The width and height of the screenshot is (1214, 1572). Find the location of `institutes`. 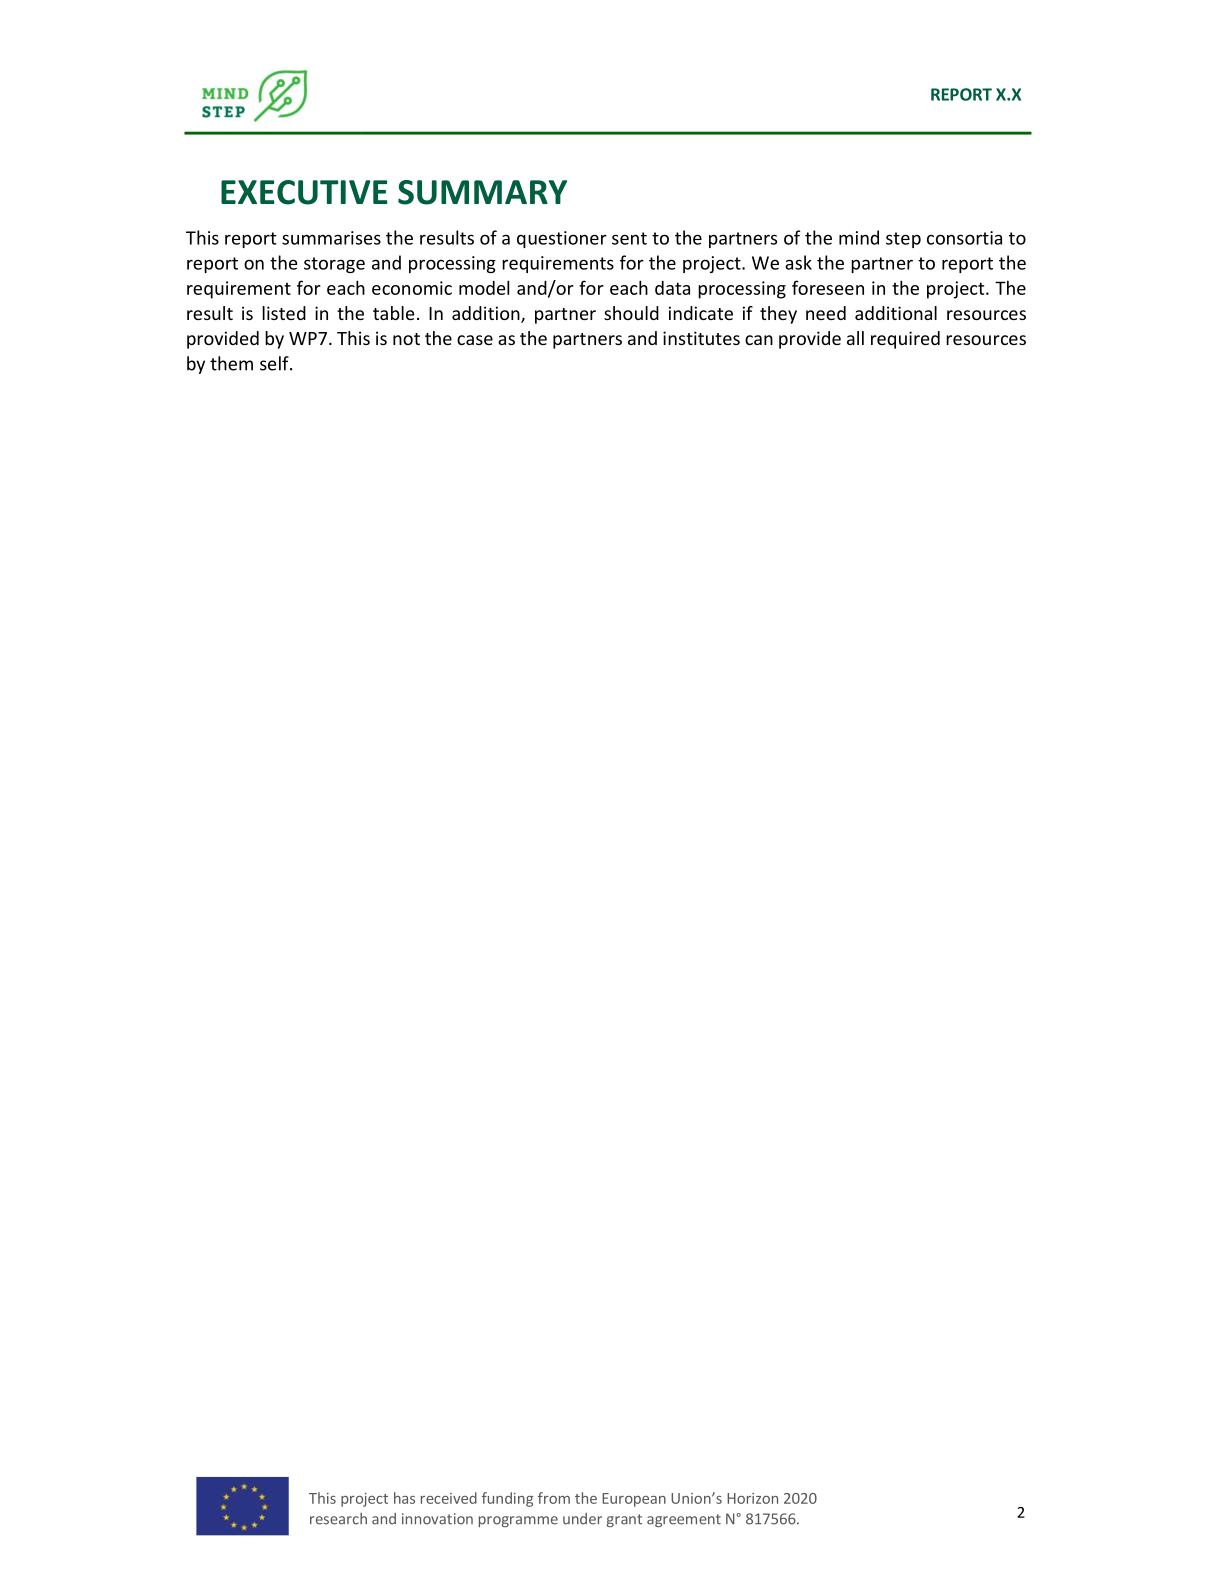

institutes is located at coordinates (701, 338).
